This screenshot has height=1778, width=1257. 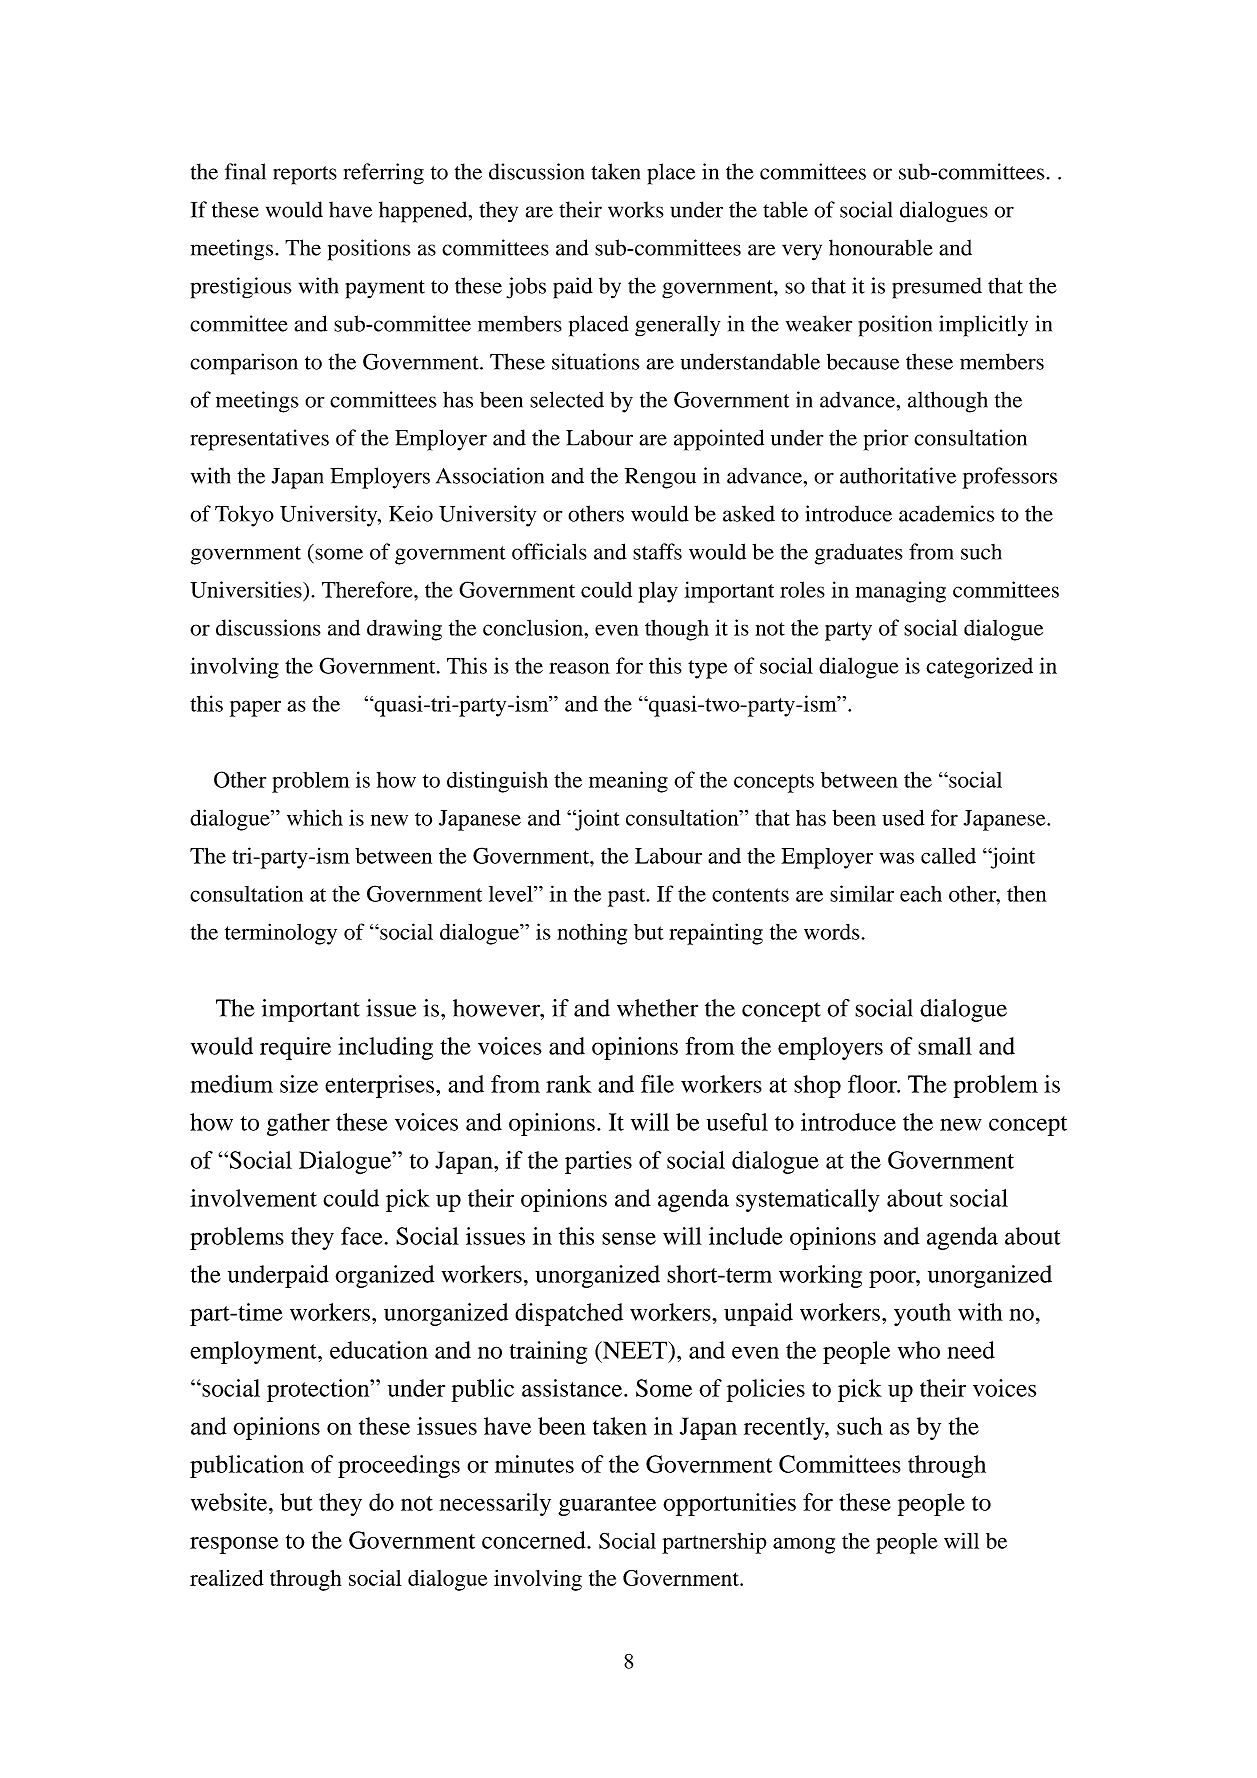 I want to click on which, so click(x=315, y=817).
